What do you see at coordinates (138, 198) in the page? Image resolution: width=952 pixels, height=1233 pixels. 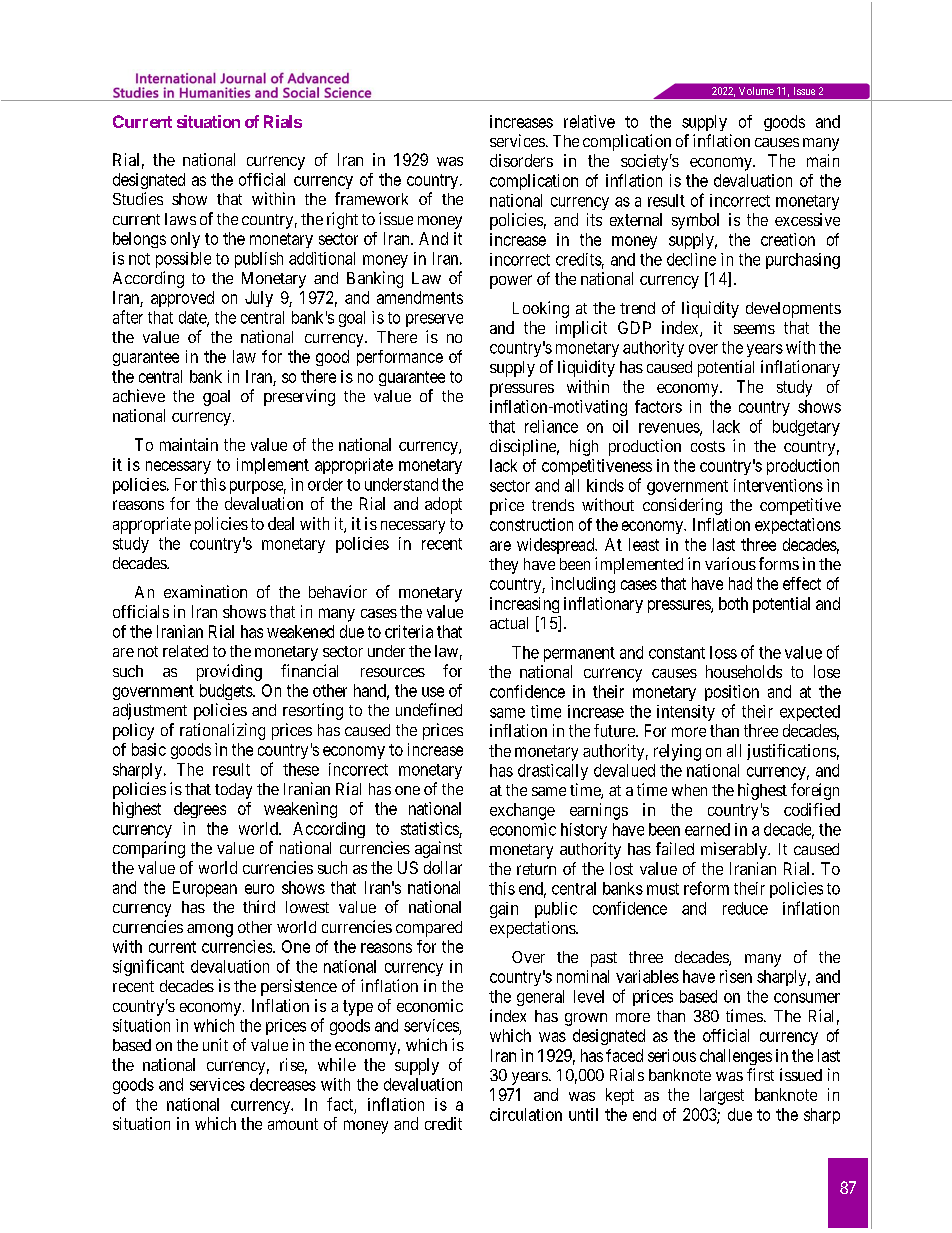 I see `Studies` at bounding box center [138, 198].
